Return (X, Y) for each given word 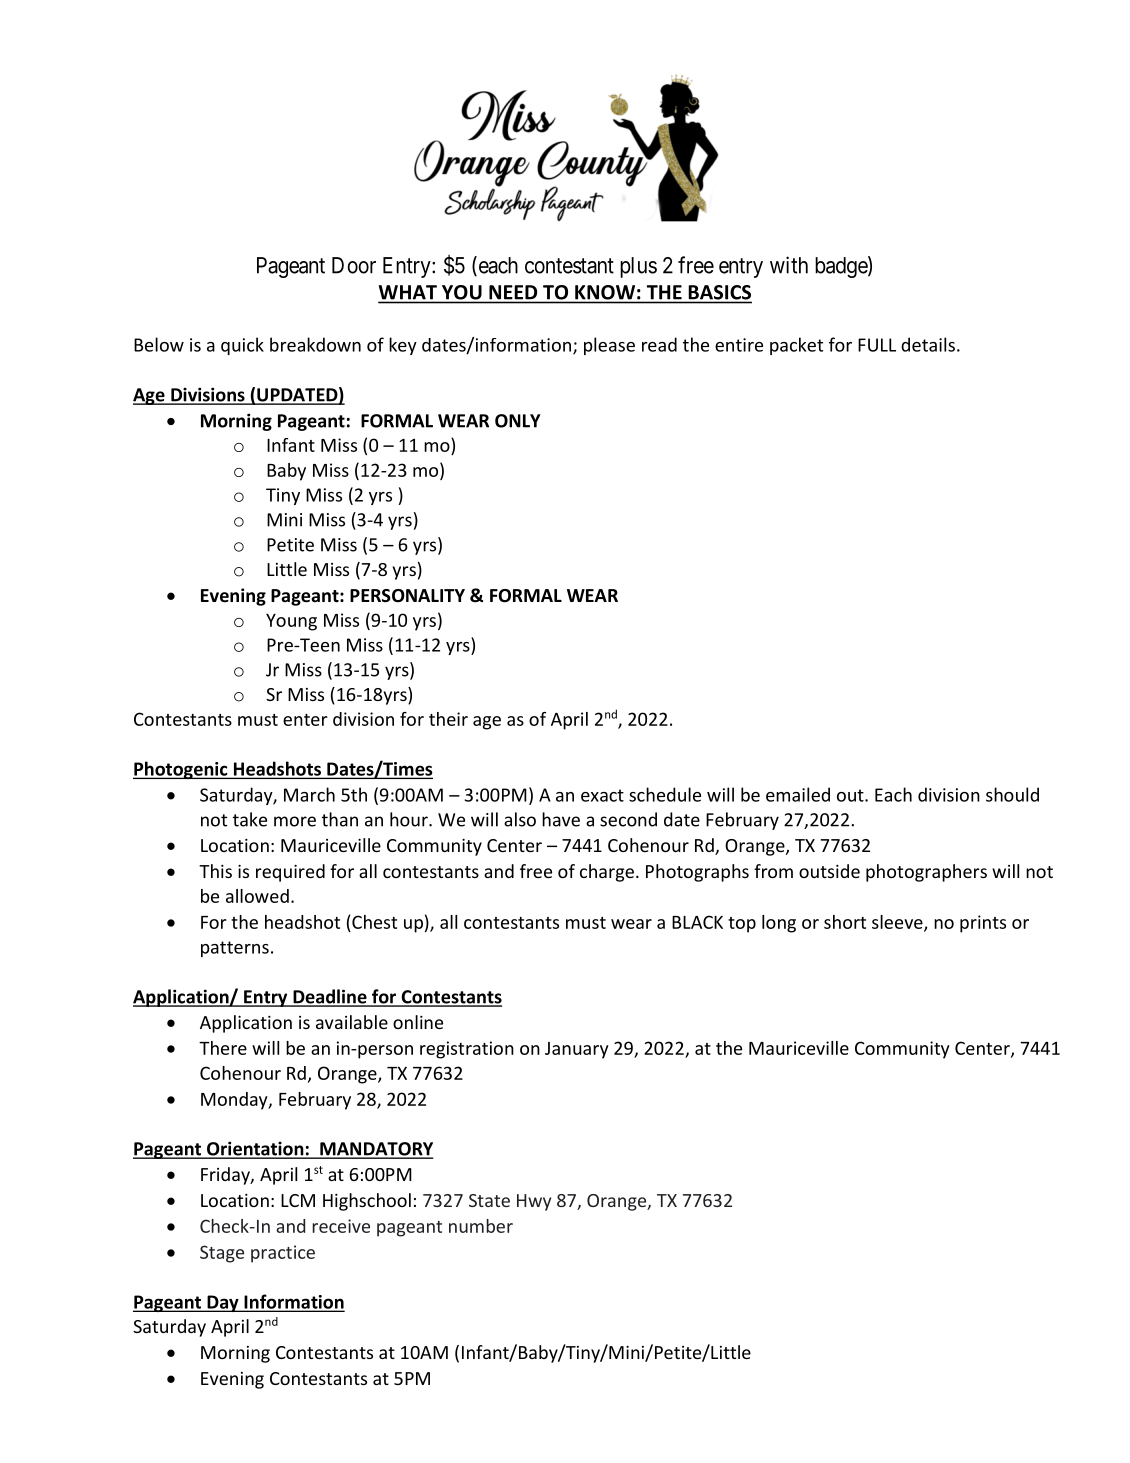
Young (291, 622)
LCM (298, 1200)
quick (242, 346)
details (928, 344)
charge (607, 873)
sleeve (898, 923)
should (1012, 794)
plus (638, 267)
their (448, 719)
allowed (257, 896)
